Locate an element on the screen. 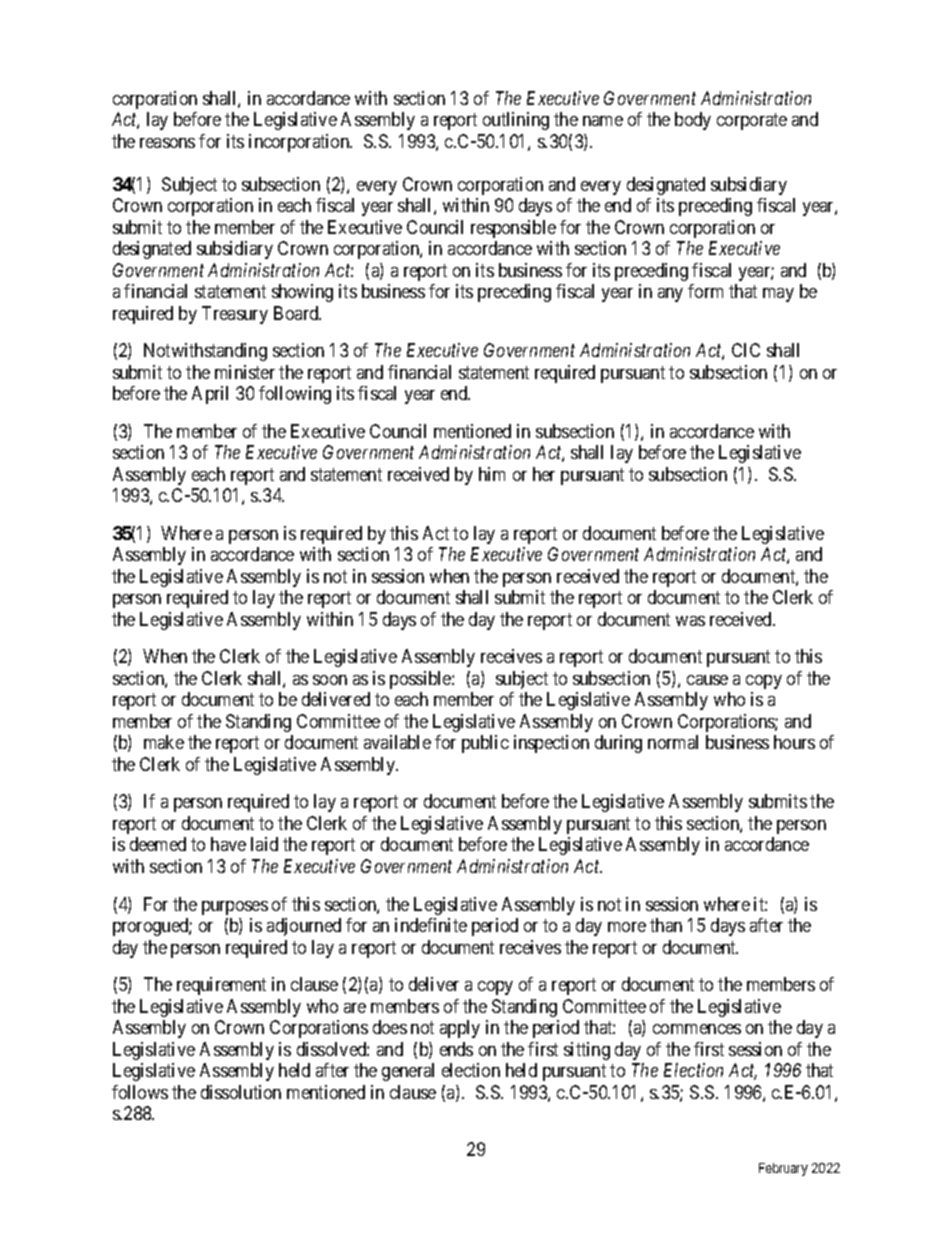 Image resolution: width=952 pixels, height=1233 pixels. dissolution is located at coordinates (241, 1092).
